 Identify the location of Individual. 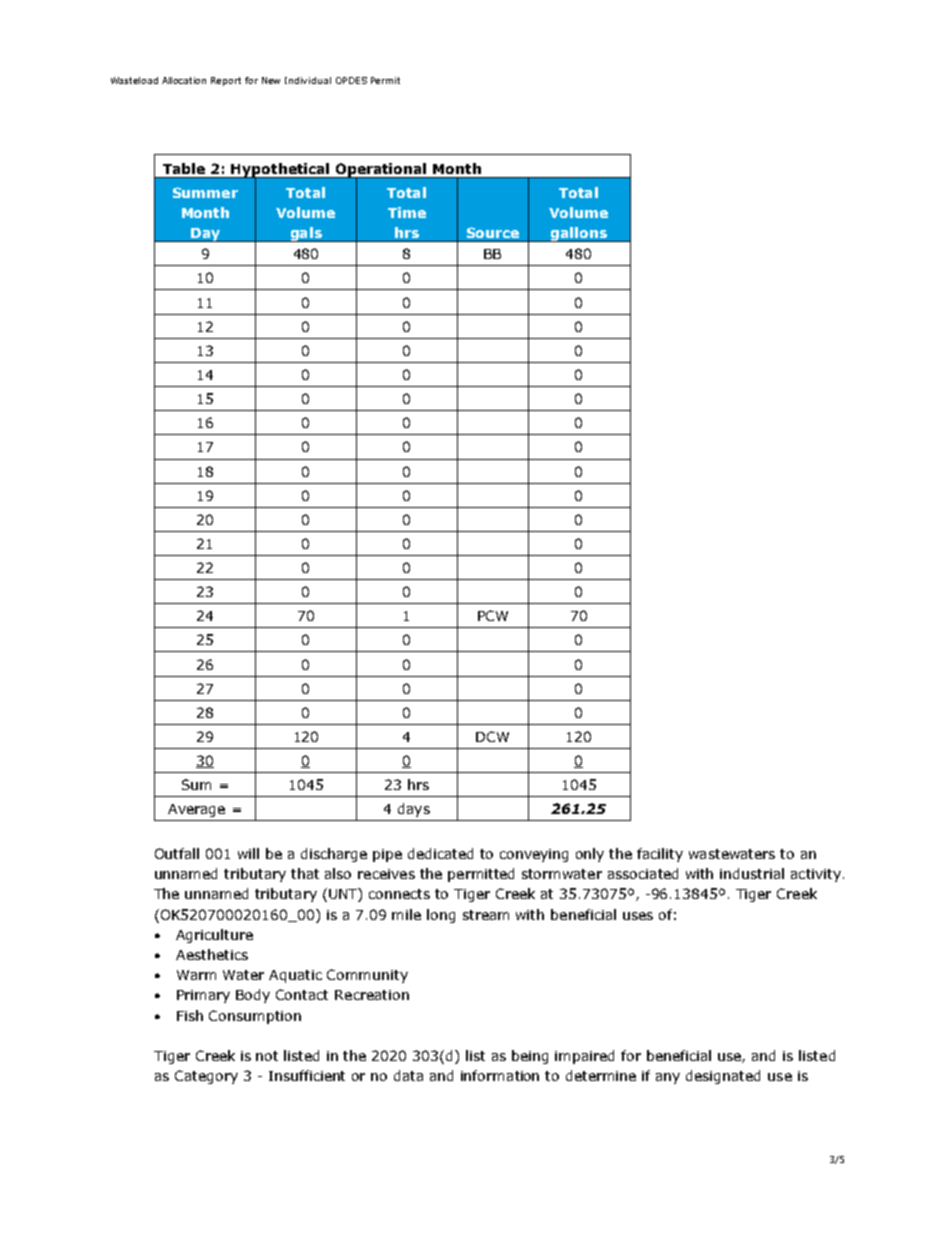
(308, 80).
